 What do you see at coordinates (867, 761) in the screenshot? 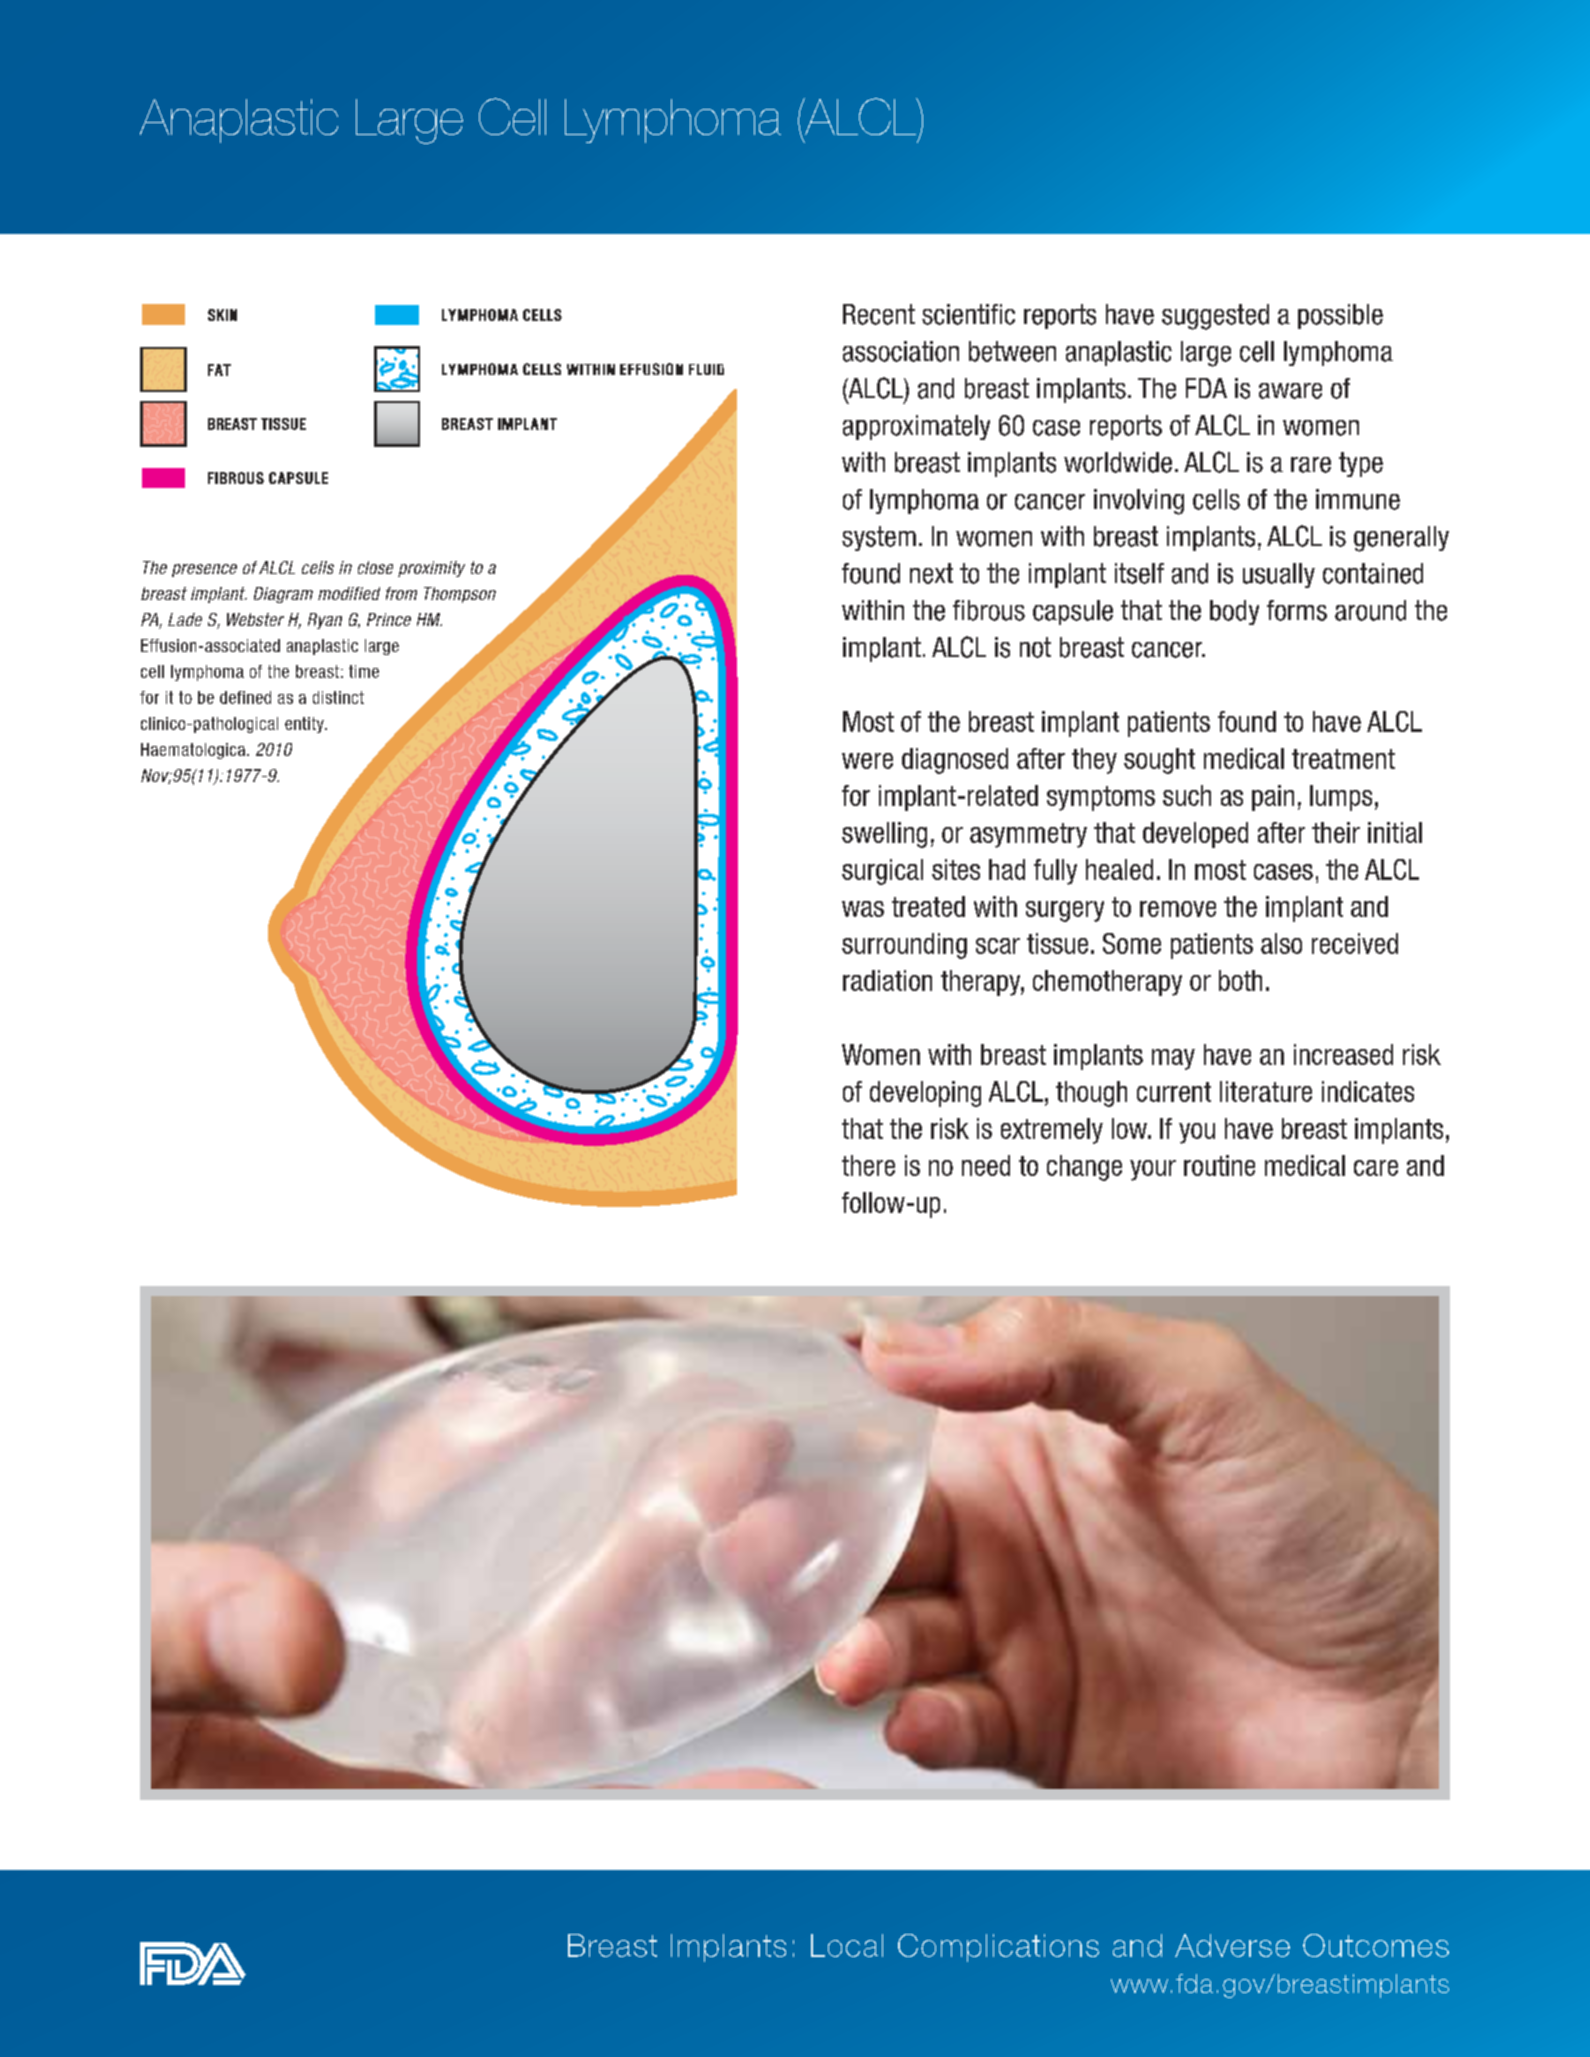
I see `were` at bounding box center [867, 761].
